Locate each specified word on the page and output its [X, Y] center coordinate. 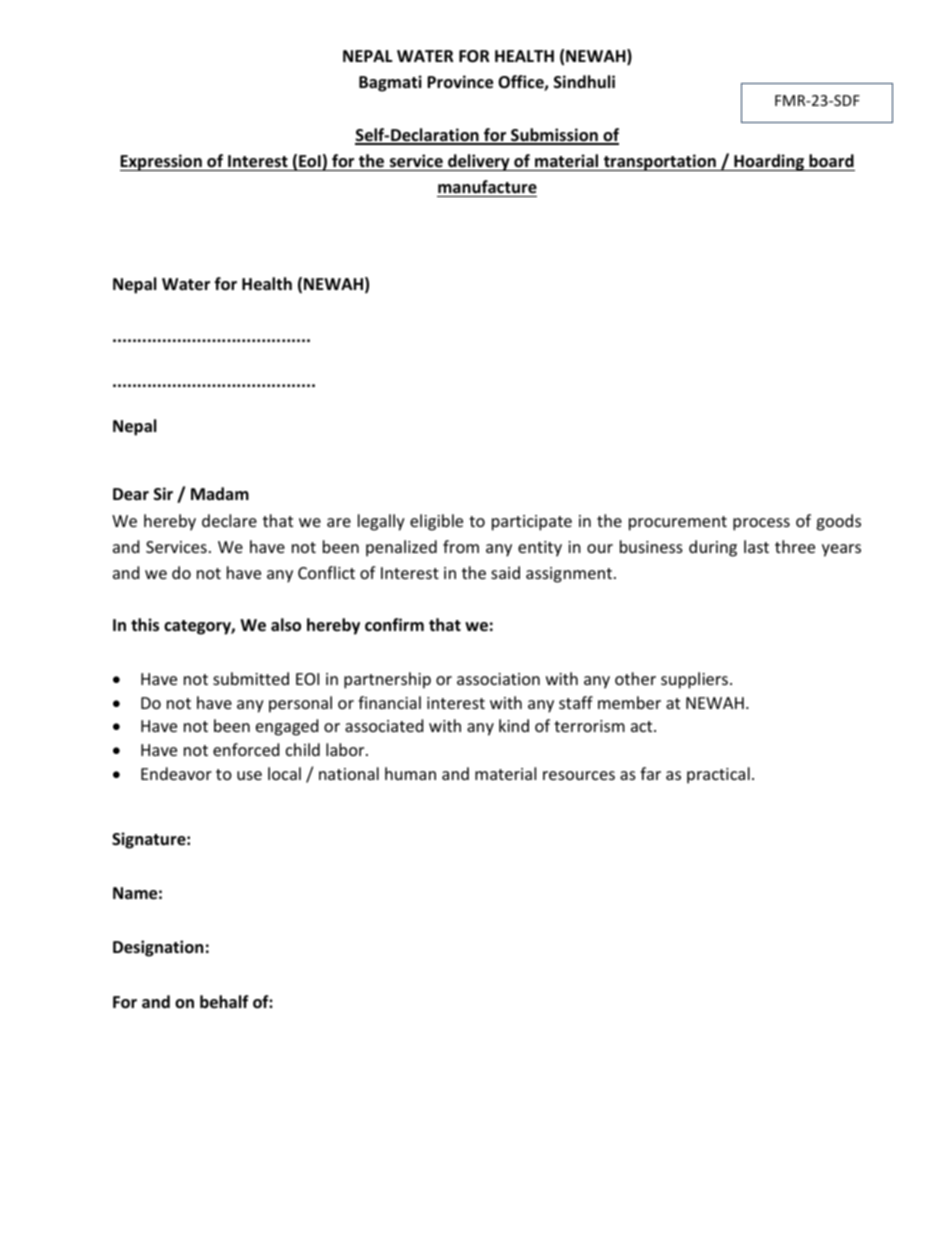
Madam [220, 493]
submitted [251, 678]
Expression [162, 162]
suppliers [696, 680]
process [761, 524]
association [498, 679]
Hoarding [769, 162]
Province [460, 82]
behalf [224, 1002]
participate [532, 523]
